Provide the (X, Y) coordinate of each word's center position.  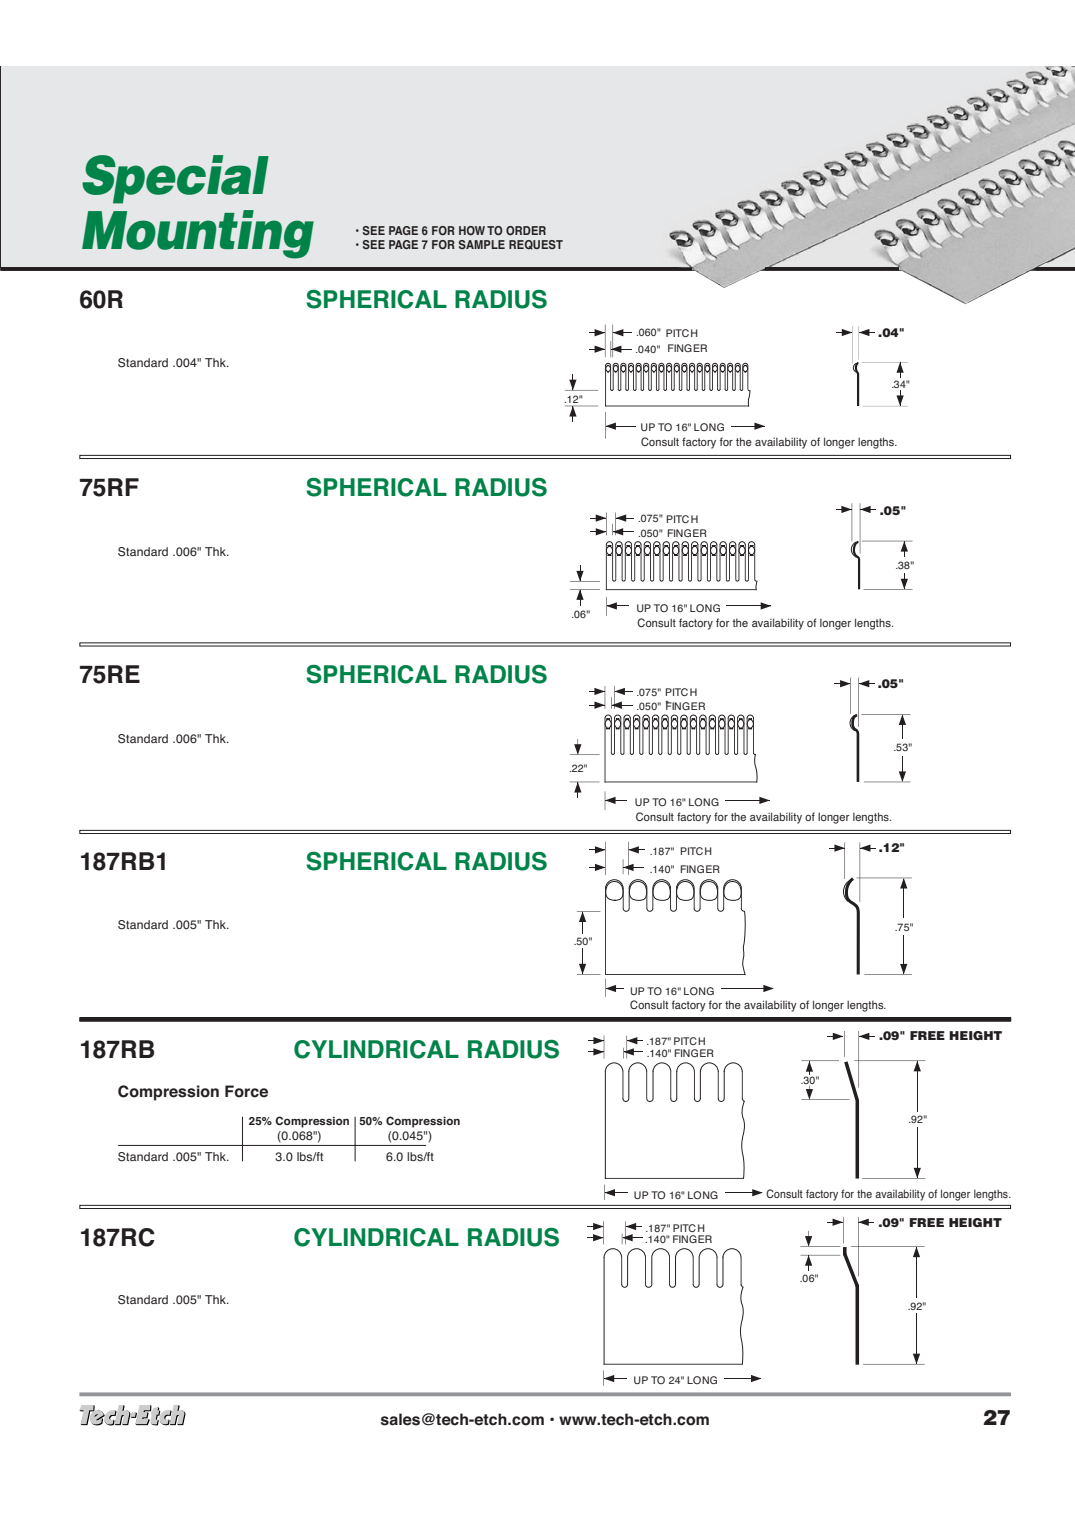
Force (246, 1091)
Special (175, 179)
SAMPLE (482, 244)
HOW (472, 231)
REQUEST (536, 245)
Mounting (198, 234)
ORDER (526, 231)
